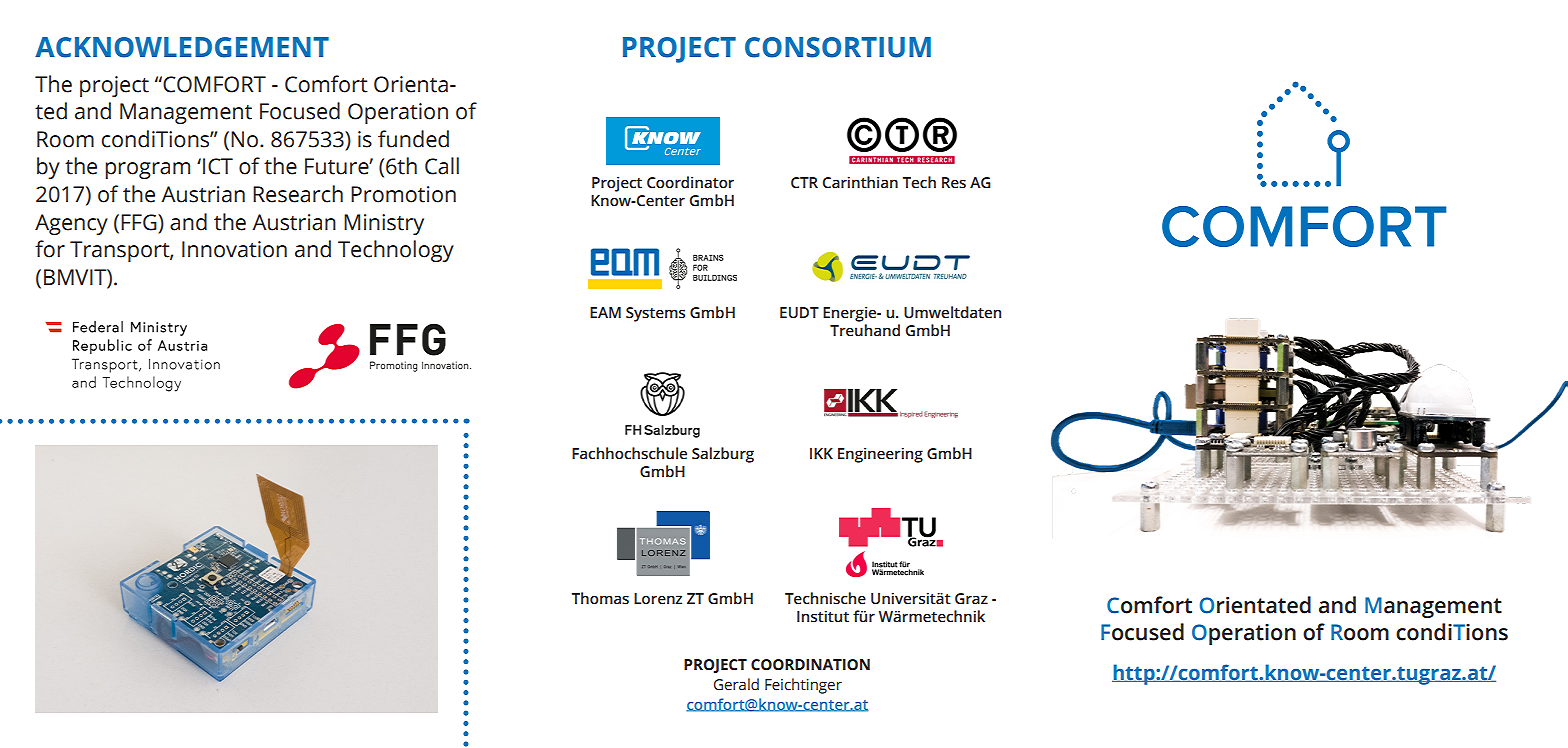 The image size is (1568, 748). Describe the element at coordinates (810, 665) in the image. I see `COORDINATION` at that location.
